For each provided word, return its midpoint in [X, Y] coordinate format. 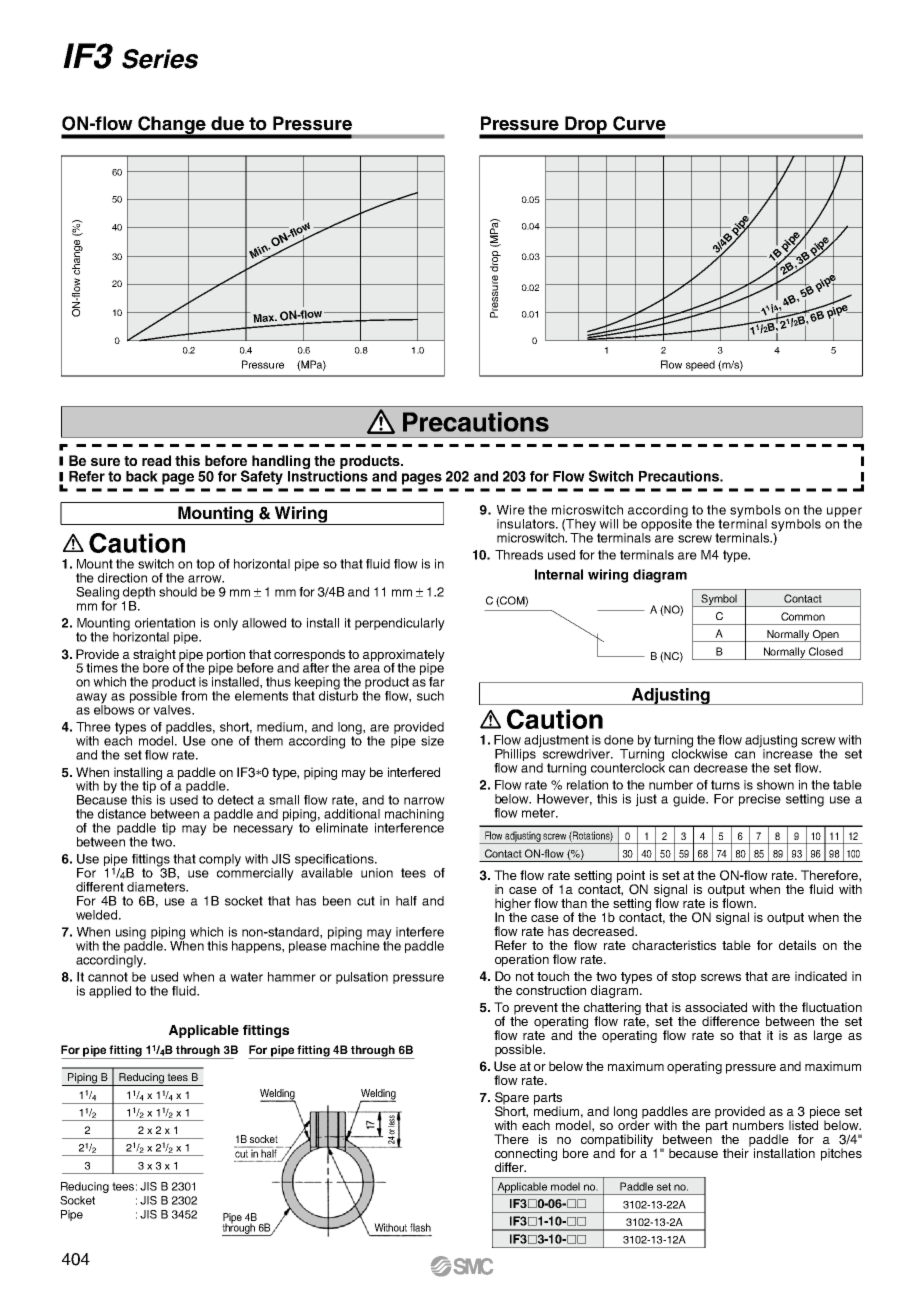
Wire [511, 510]
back [142, 476]
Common [803, 616]
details [797, 945]
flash [420, 1227]
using [131, 934]
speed [700, 365]
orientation [165, 623]
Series [160, 59]
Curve [639, 123]
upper [844, 513]
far [437, 682]
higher [513, 905]
